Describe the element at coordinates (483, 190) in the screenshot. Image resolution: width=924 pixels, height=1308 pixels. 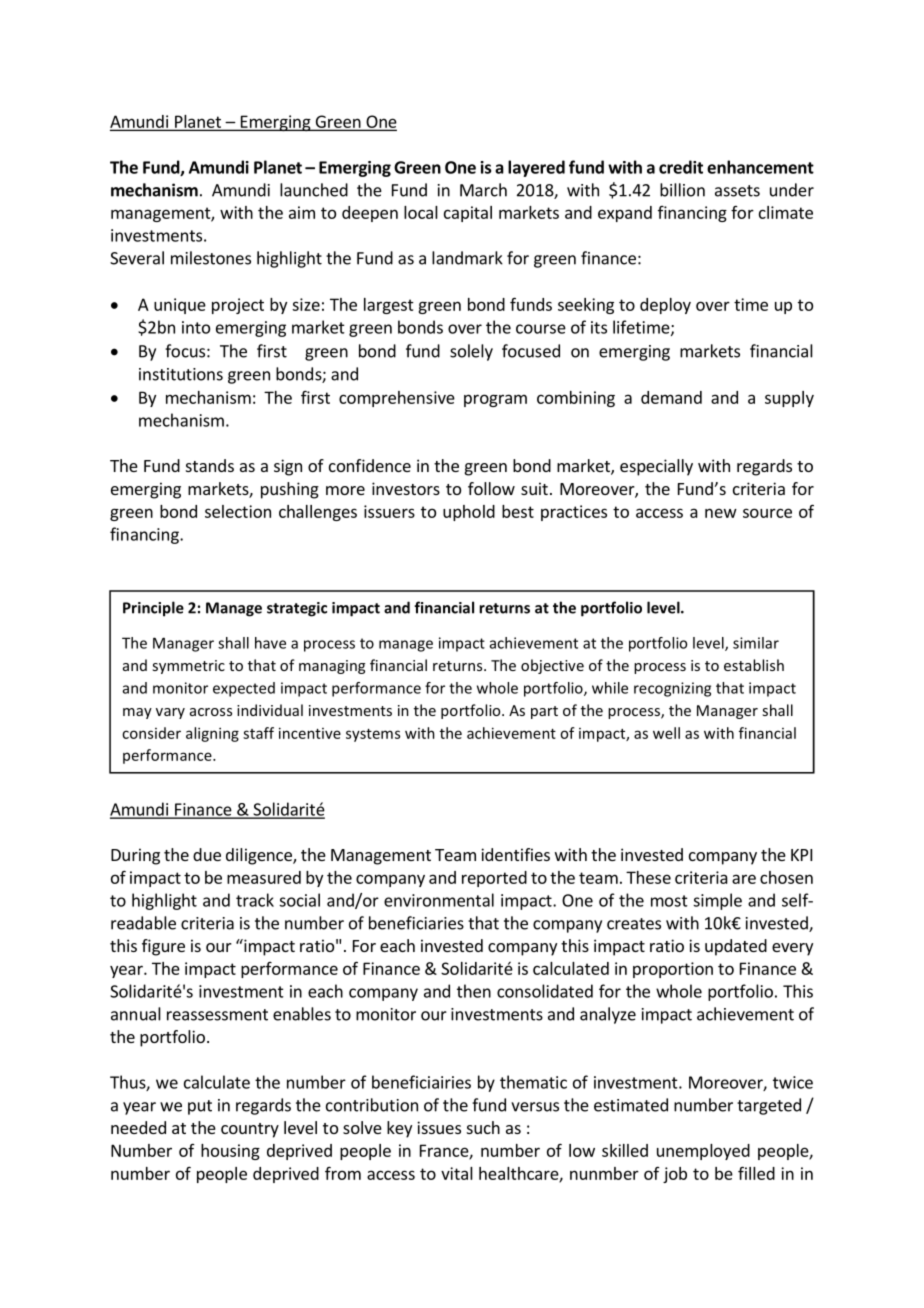
I see `March` at that location.
